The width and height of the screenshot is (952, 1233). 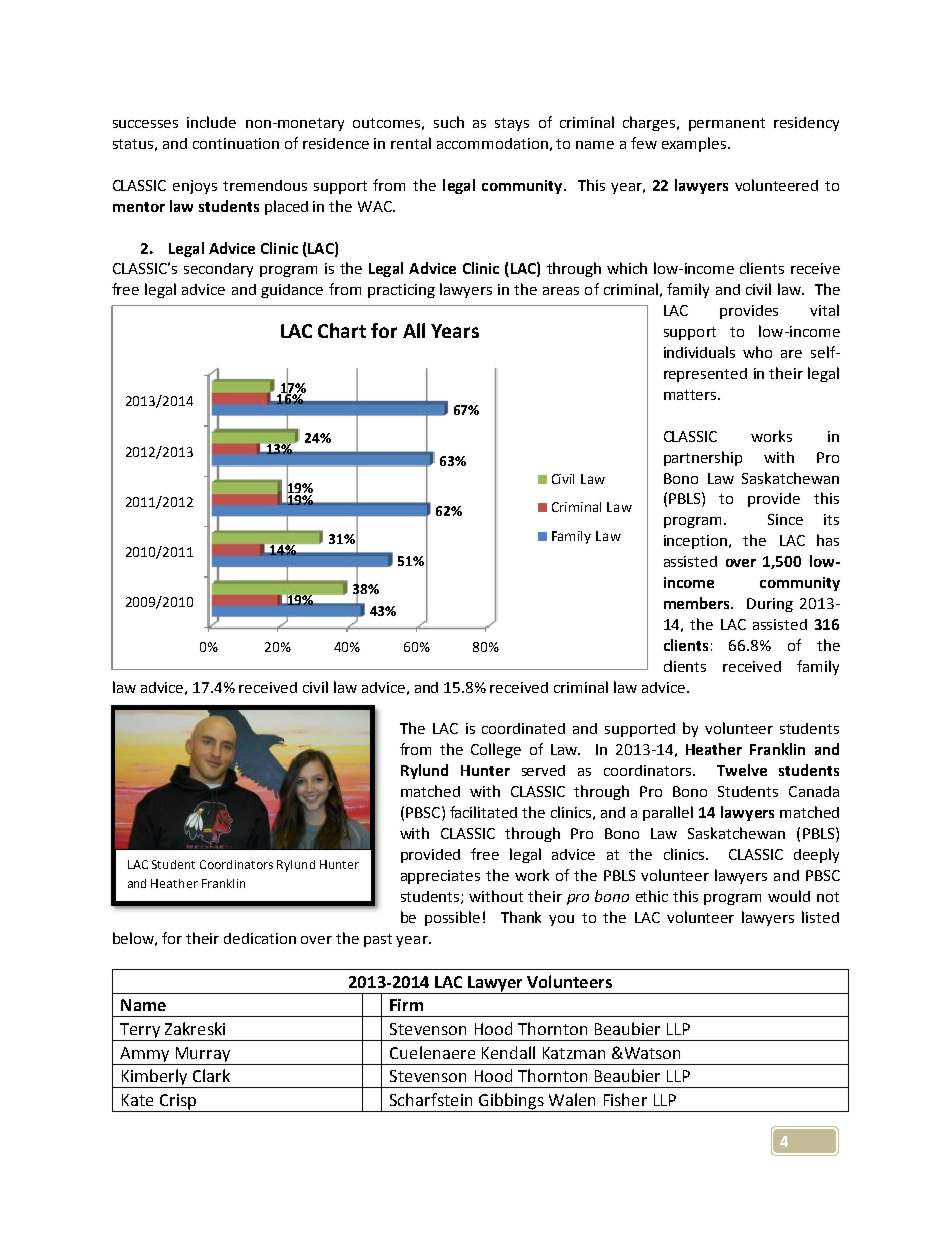 I want to click on College, so click(x=496, y=750).
